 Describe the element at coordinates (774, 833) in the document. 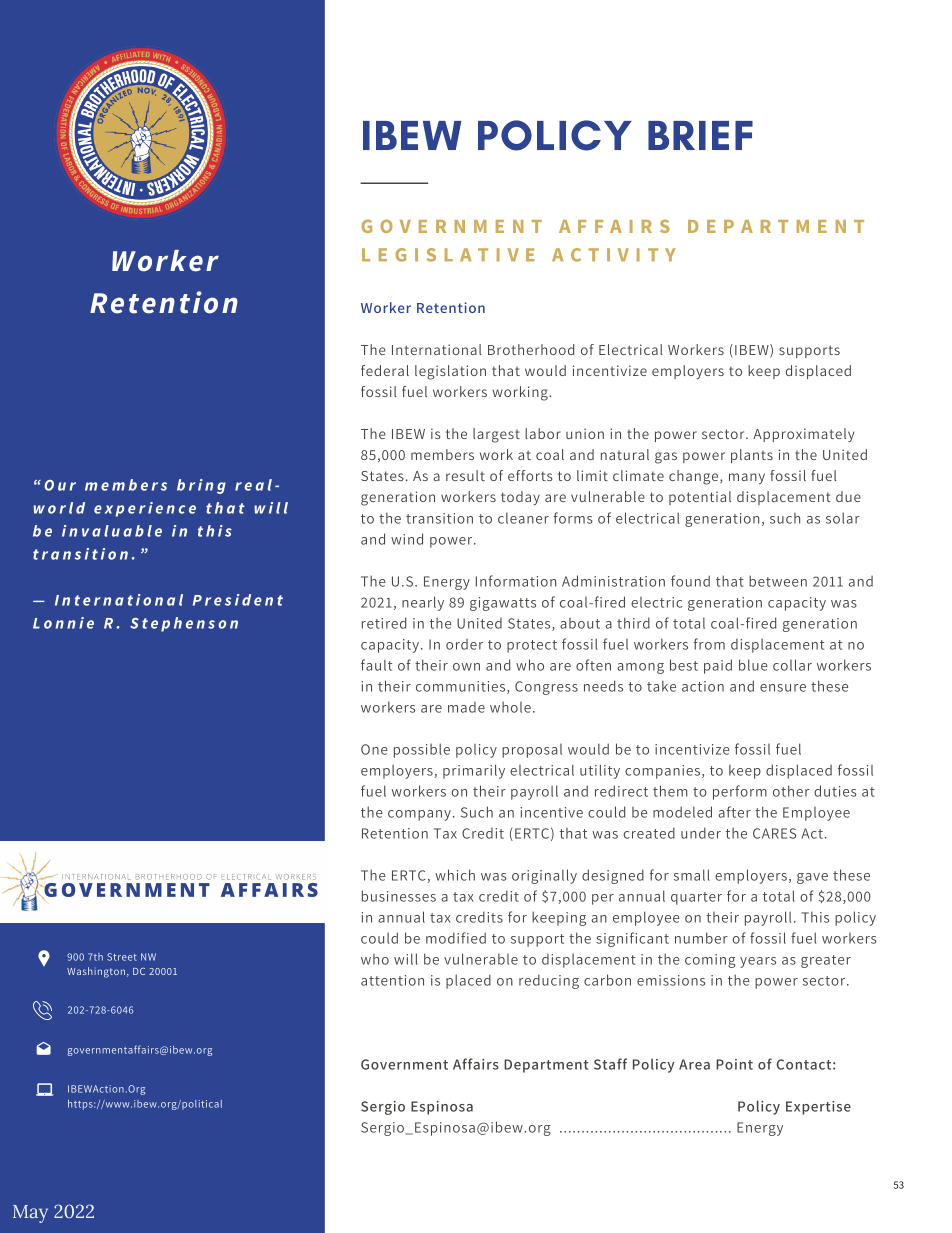

I see `CARES` at that location.
